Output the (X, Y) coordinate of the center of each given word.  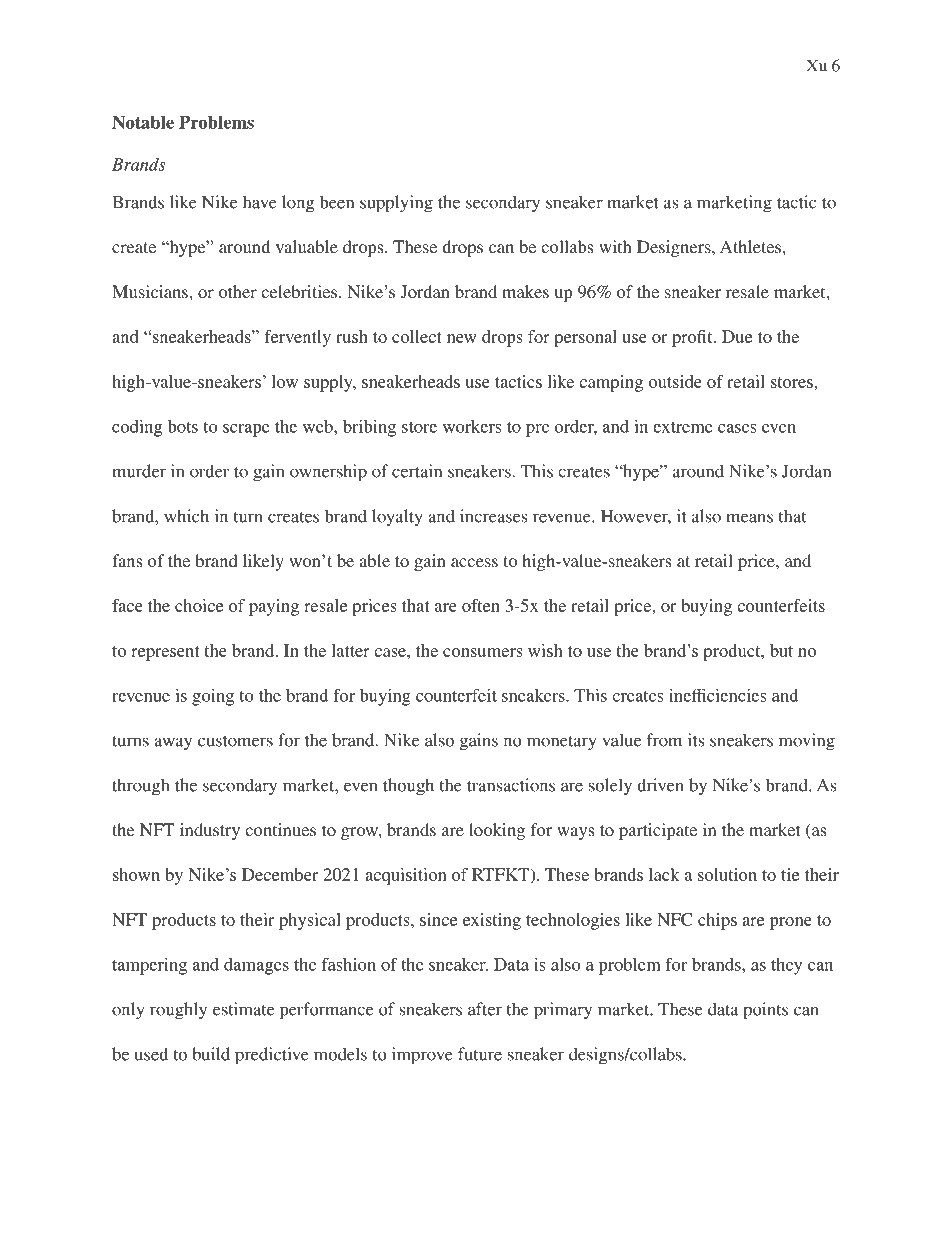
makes (525, 291)
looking (497, 831)
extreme (683, 427)
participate (658, 831)
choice (199, 605)
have (260, 202)
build (211, 1054)
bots (183, 426)
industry (210, 831)
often (481, 605)
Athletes (750, 246)
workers (472, 426)
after (485, 1009)
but (781, 650)
